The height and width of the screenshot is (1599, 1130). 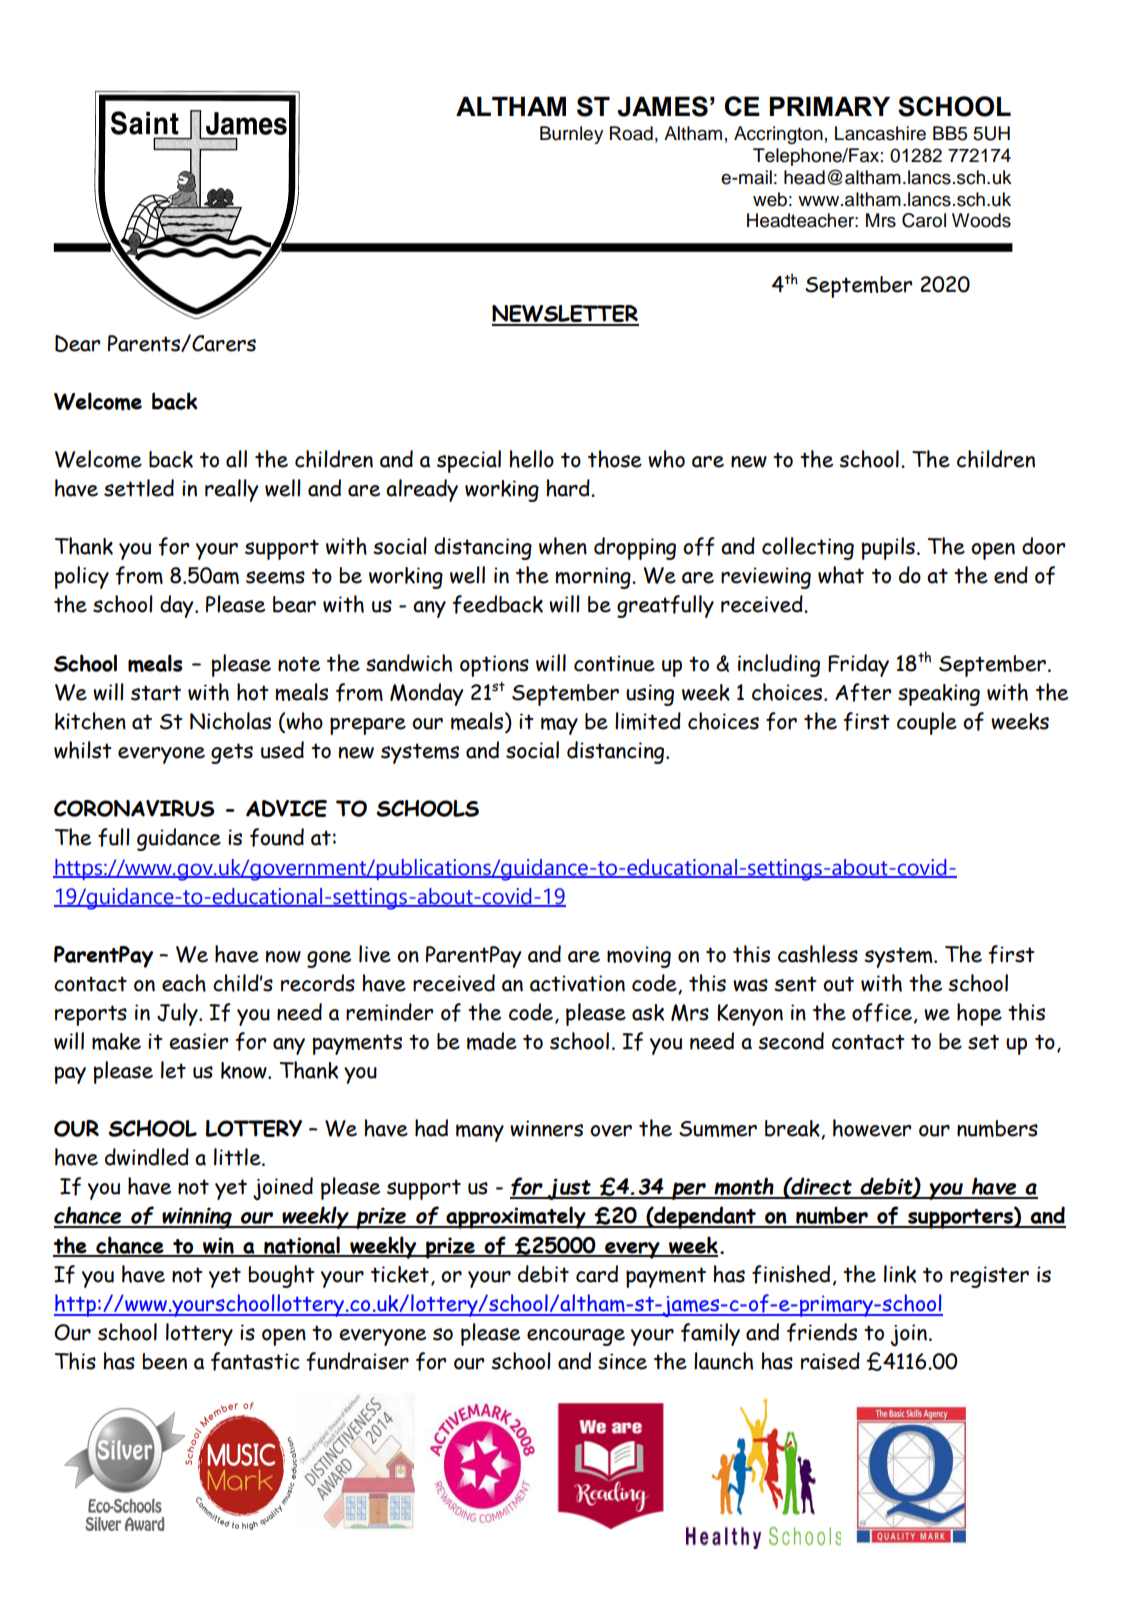 What do you see at coordinates (880, 133) in the screenshot?
I see `Lancashire` at bounding box center [880, 133].
